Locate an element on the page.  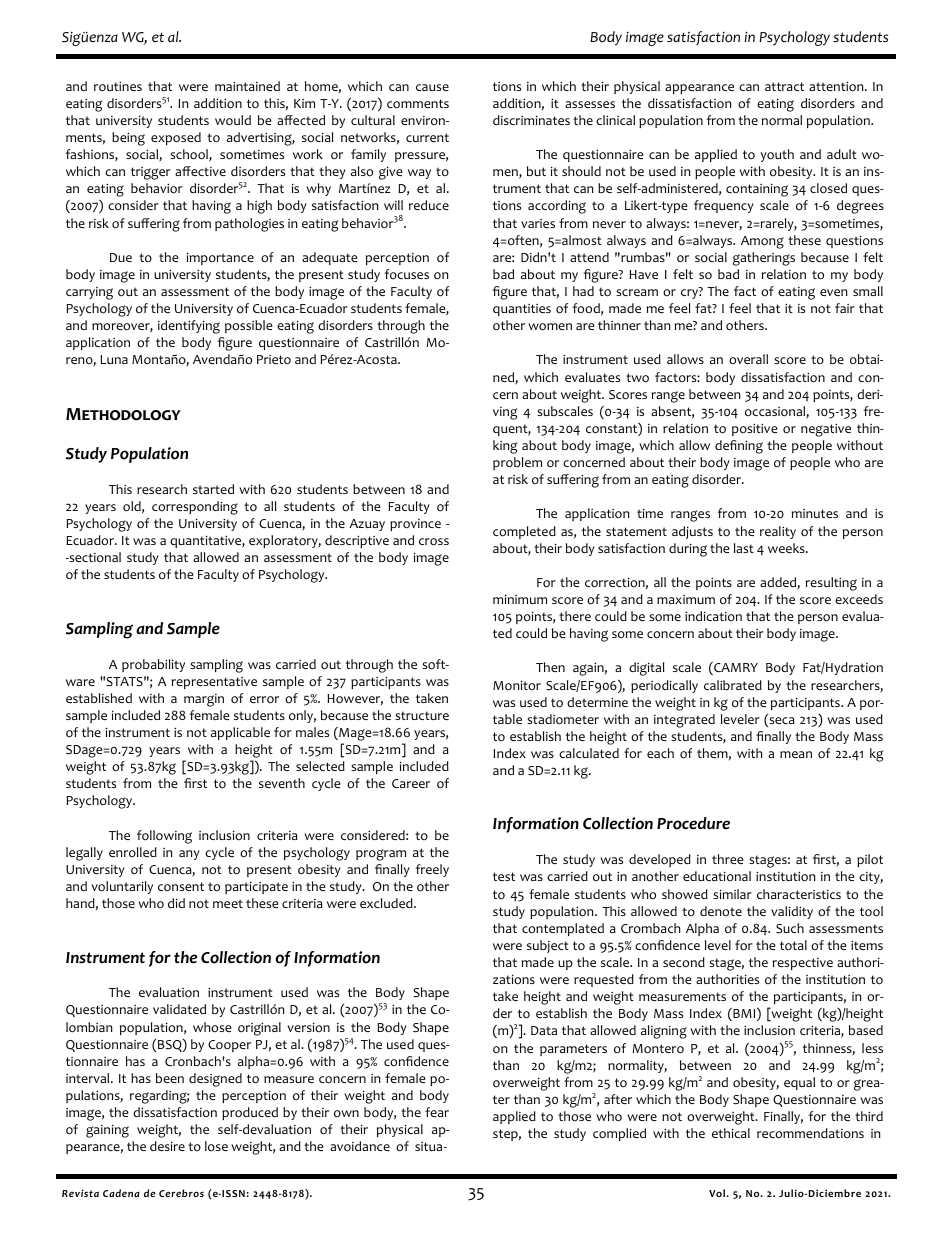
exposed is located at coordinates (176, 138).
